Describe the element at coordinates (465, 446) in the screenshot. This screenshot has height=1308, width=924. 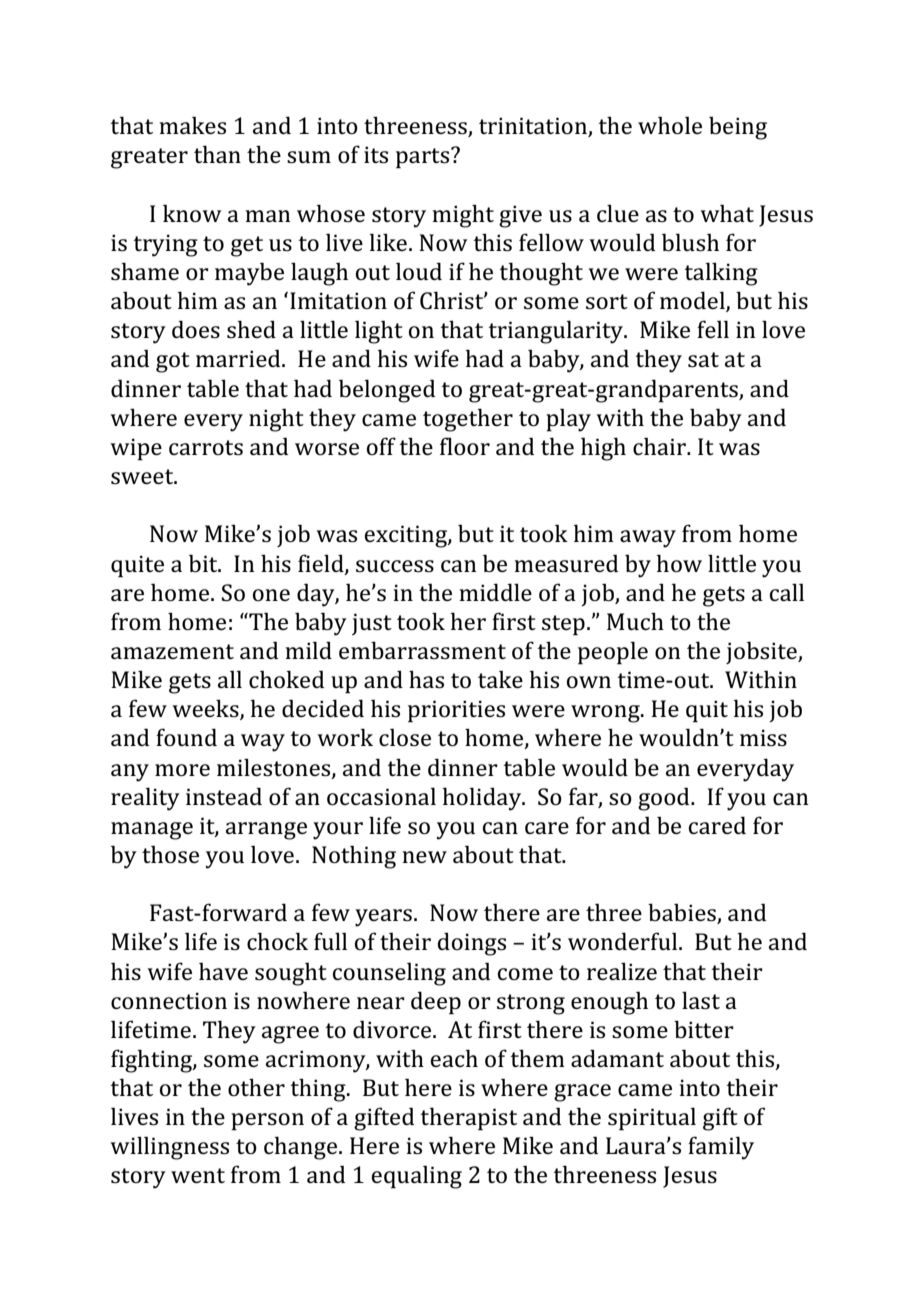
I see `floor` at that location.
